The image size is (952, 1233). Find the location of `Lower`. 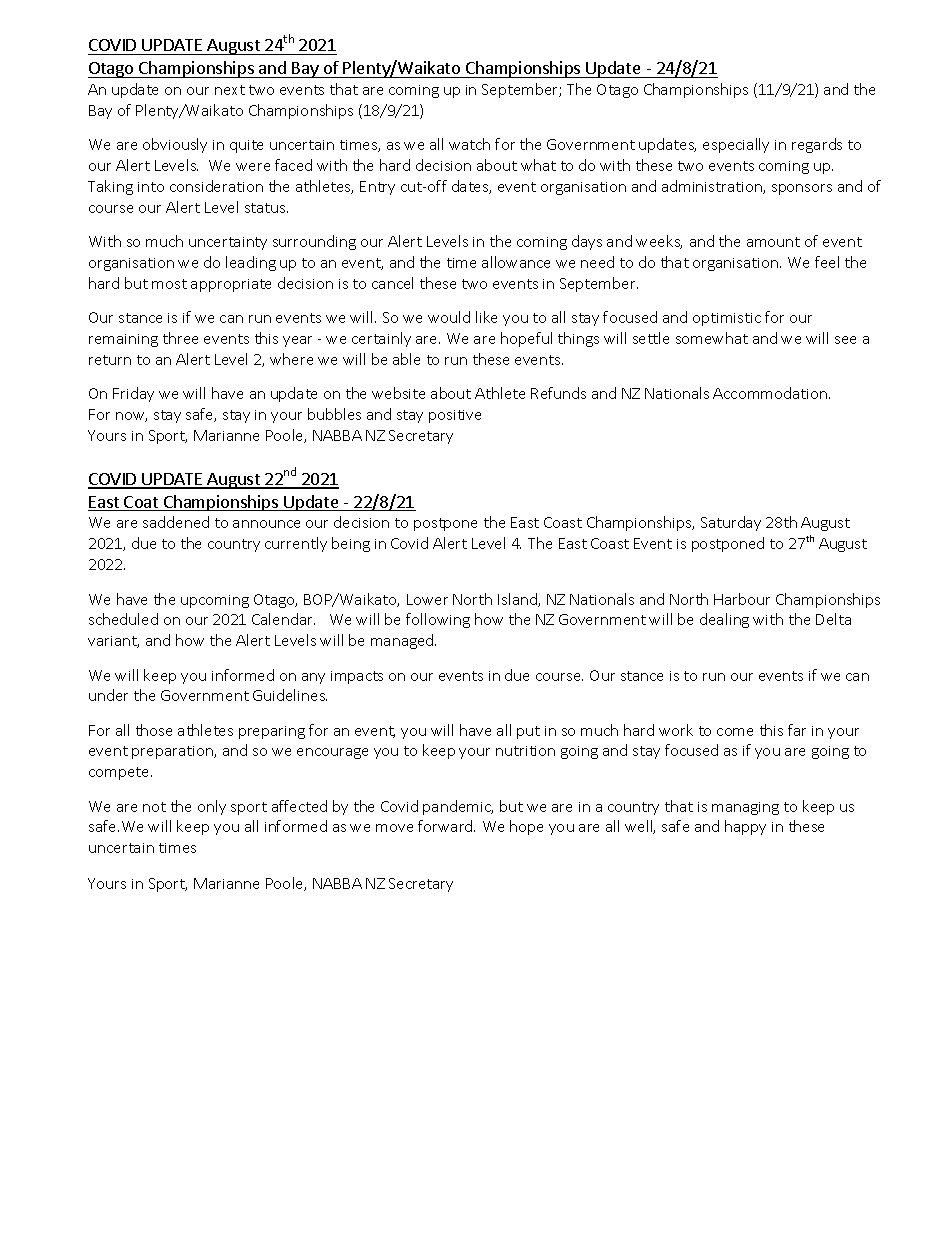

Lower is located at coordinates (427, 599).
